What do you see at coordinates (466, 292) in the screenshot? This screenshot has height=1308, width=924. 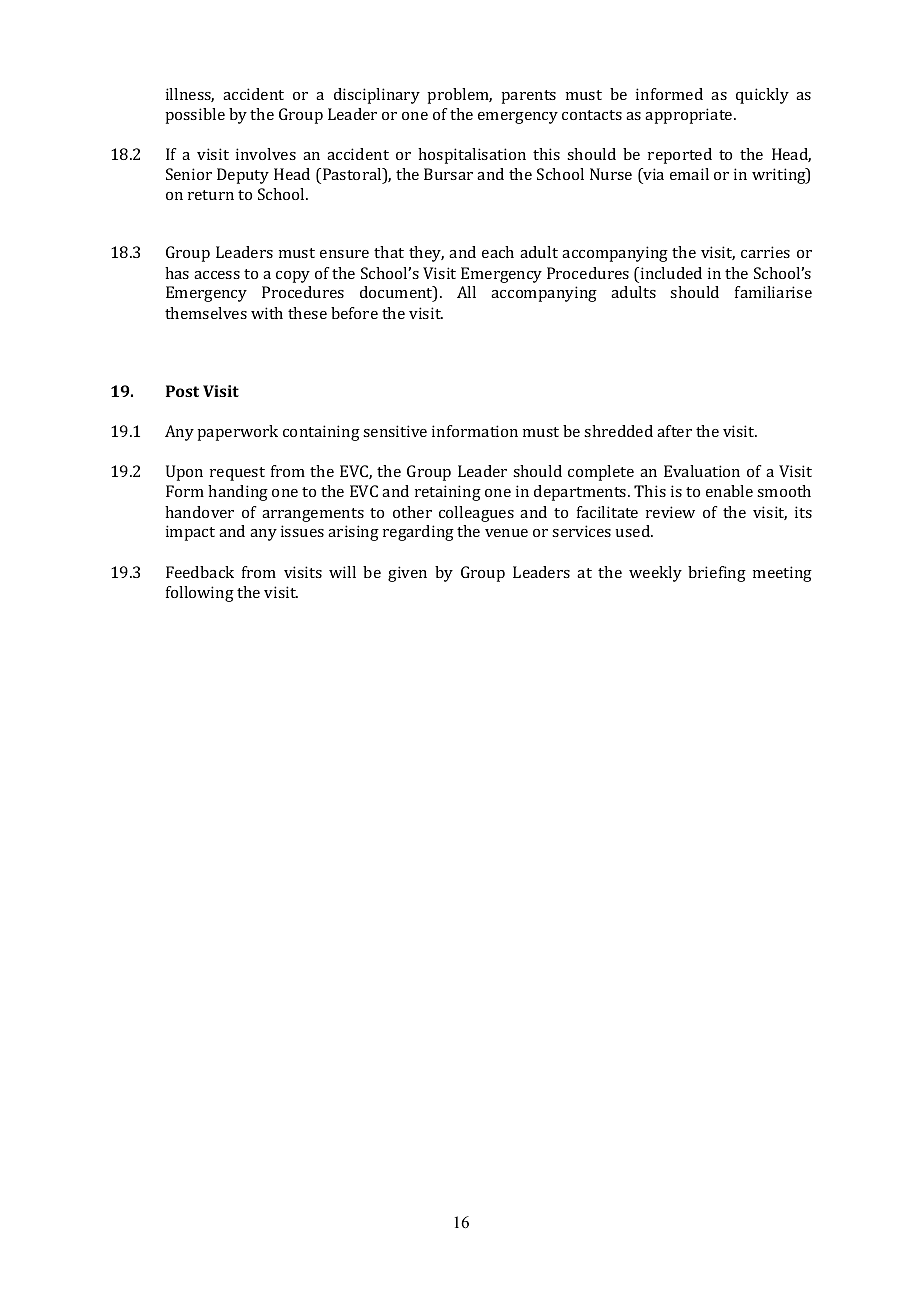 I see `All` at bounding box center [466, 292].
